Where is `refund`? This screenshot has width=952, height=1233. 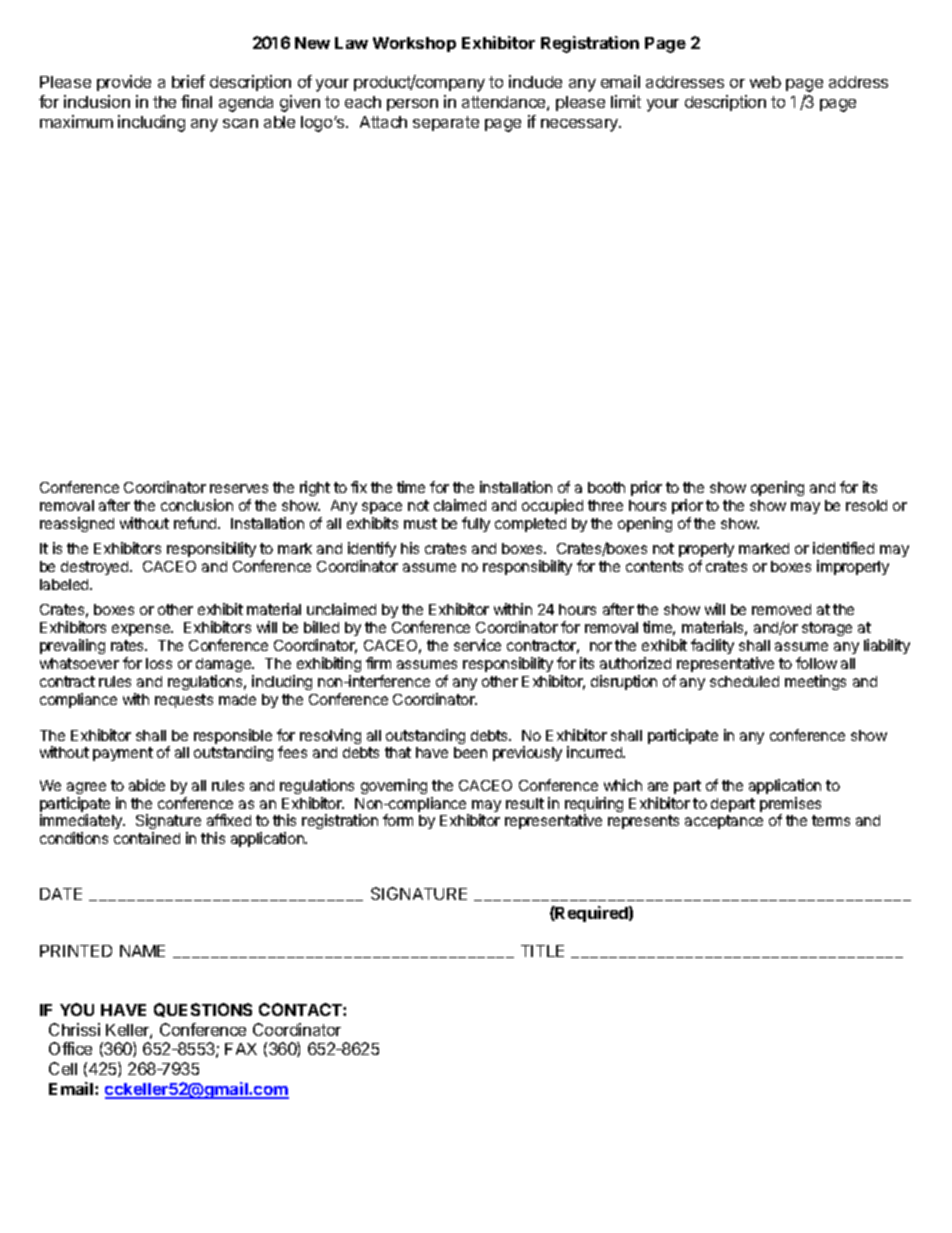
refund is located at coordinates (196, 523).
